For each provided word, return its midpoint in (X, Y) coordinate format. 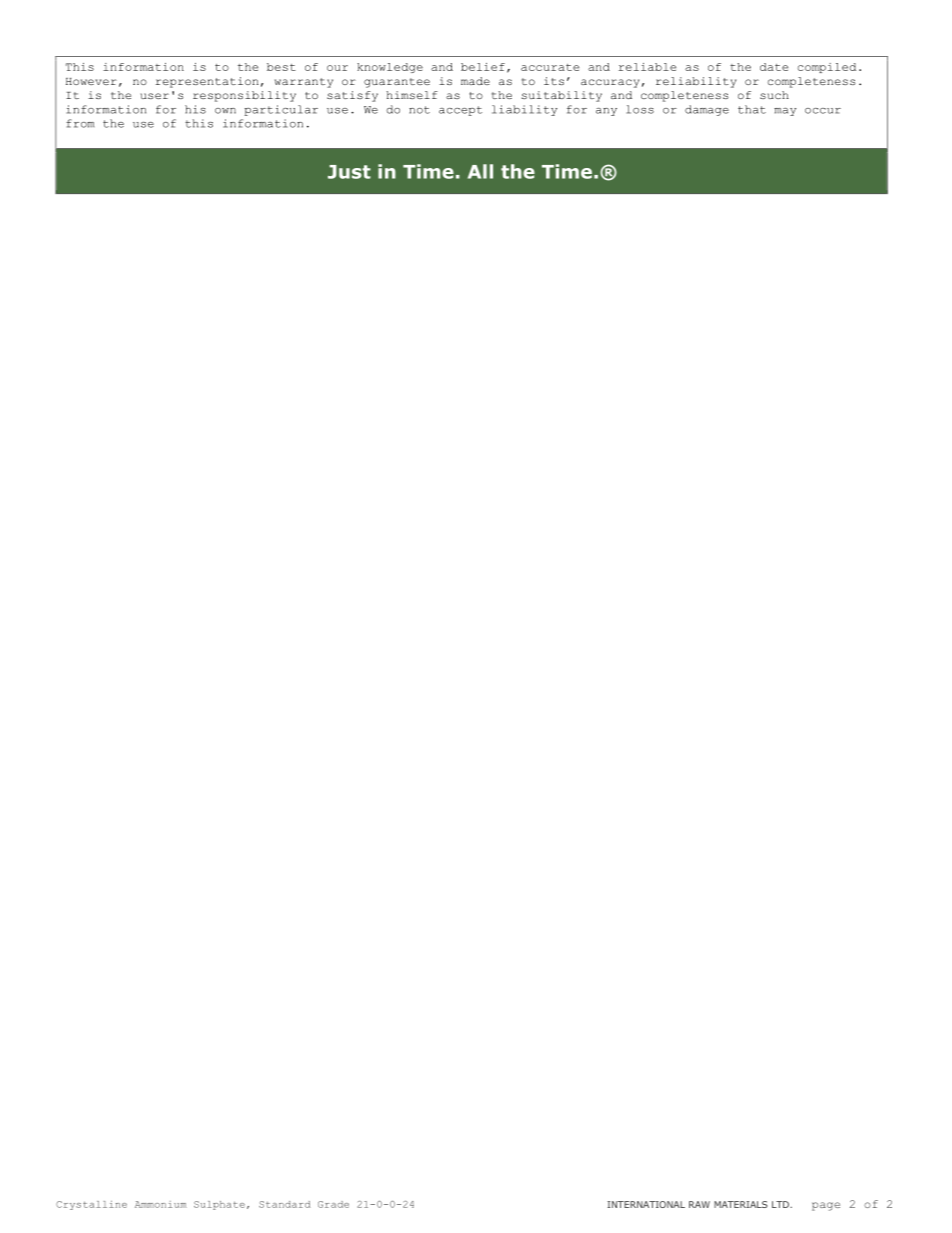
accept (460, 111)
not (419, 110)
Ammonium (161, 1204)
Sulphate (219, 1205)
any (606, 112)
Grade (333, 1204)
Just (349, 172)
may (785, 112)
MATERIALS (740, 1204)
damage (707, 110)
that (752, 109)
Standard (284, 1204)
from (80, 123)
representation (207, 82)
